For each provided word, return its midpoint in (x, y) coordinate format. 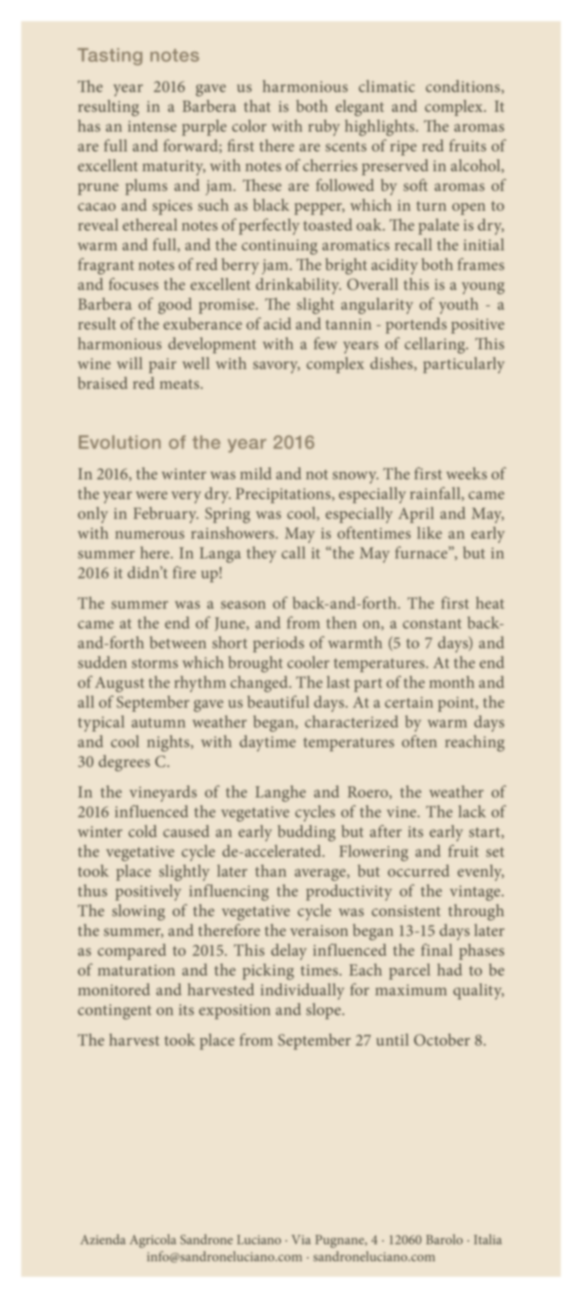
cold (142, 831)
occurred (418, 870)
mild (256, 473)
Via (301, 1240)
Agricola (153, 1241)
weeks (466, 473)
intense (152, 126)
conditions (464, 87)
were (152, 495)
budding (307, 833)
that (257, 106)
